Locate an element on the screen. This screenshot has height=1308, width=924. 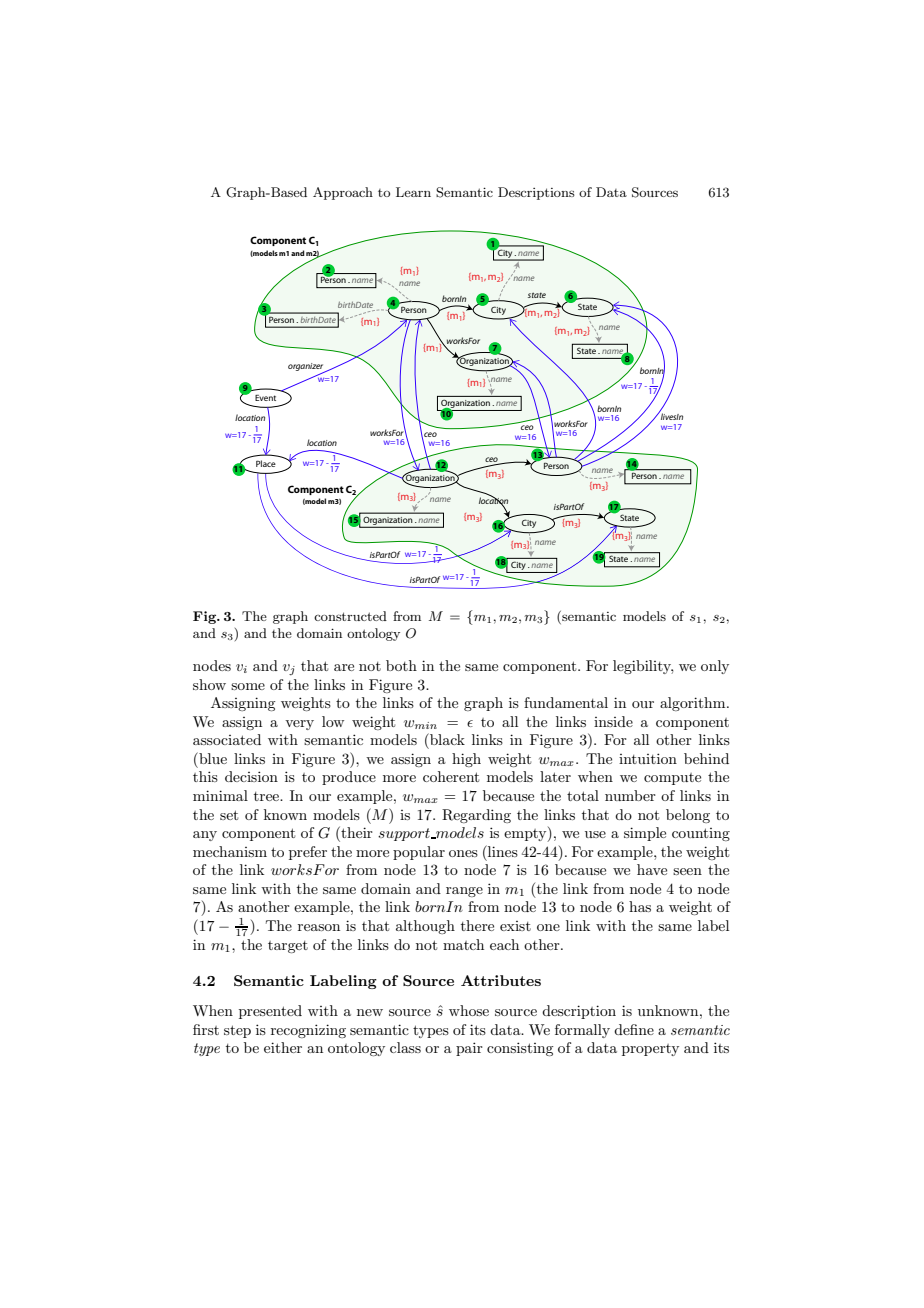
Event is located at coordinates (265, 398).
